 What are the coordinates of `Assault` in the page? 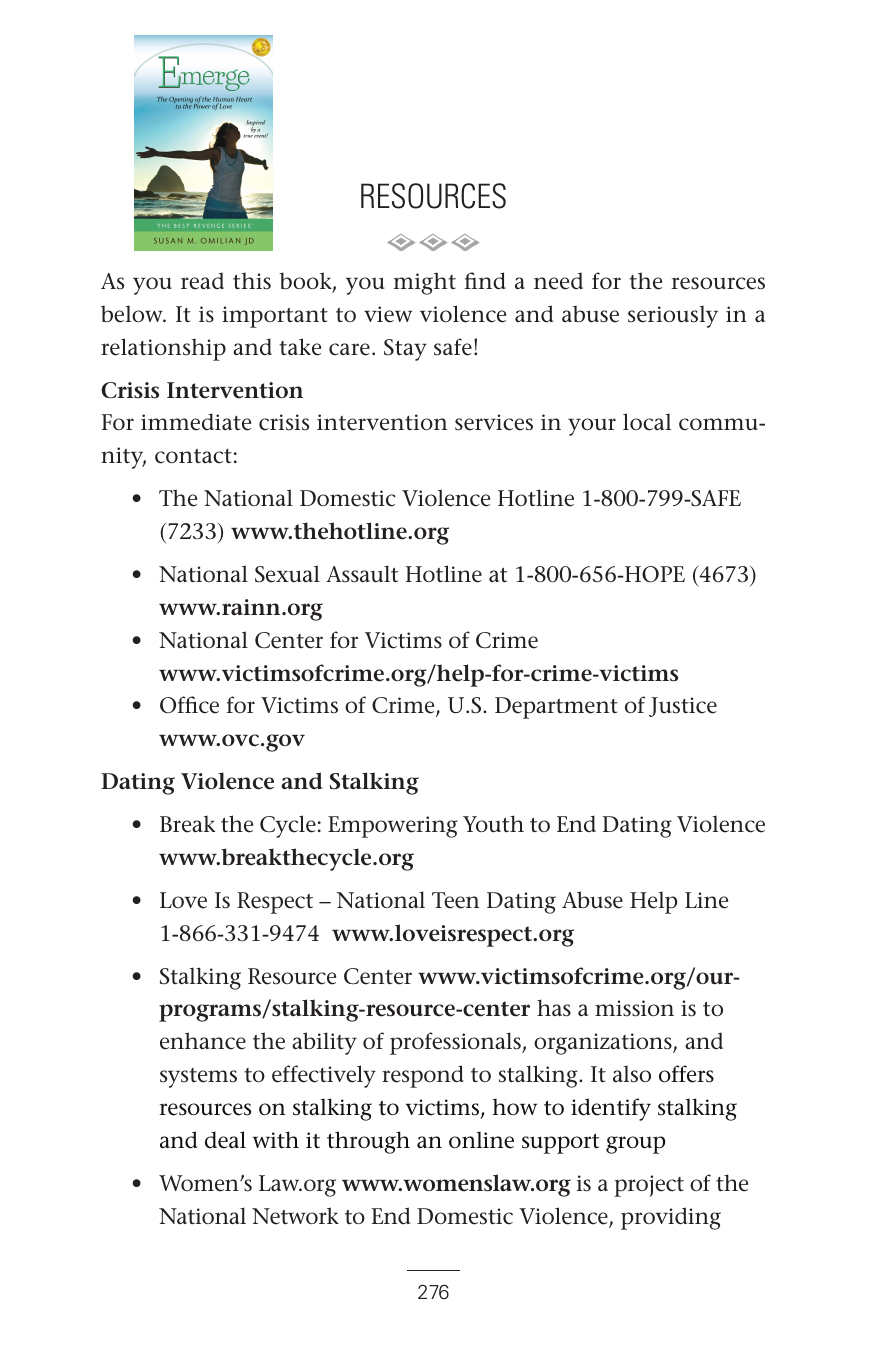 It's located at (362, 574).
